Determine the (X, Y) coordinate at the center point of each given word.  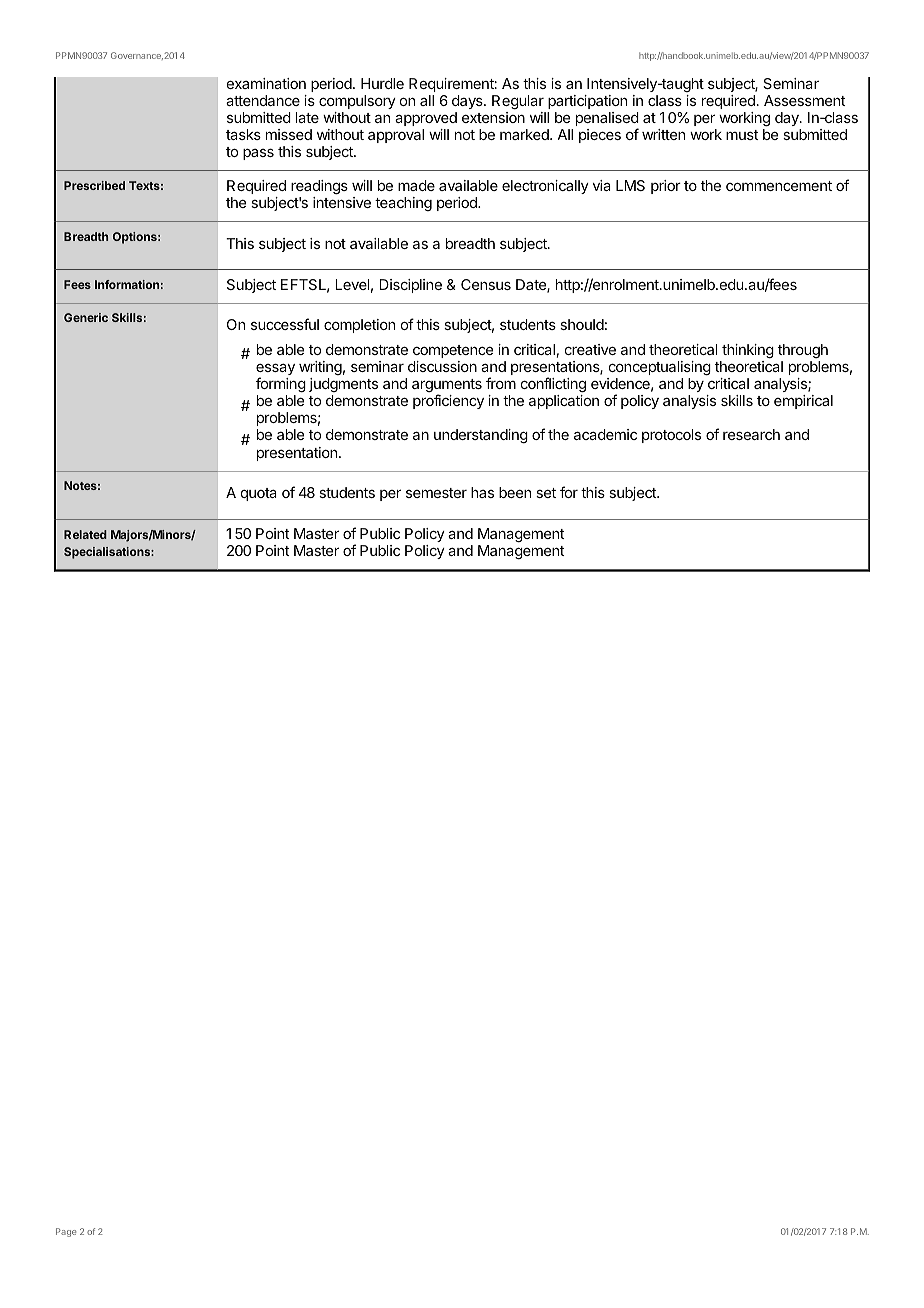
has (482, 492)
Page (66, 1232)
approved (426, 119)
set (546, 493)
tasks (243, 134)
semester (436, 493)
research (751, 434)
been (515, 492)
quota (259, 494)
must (742, 135)
